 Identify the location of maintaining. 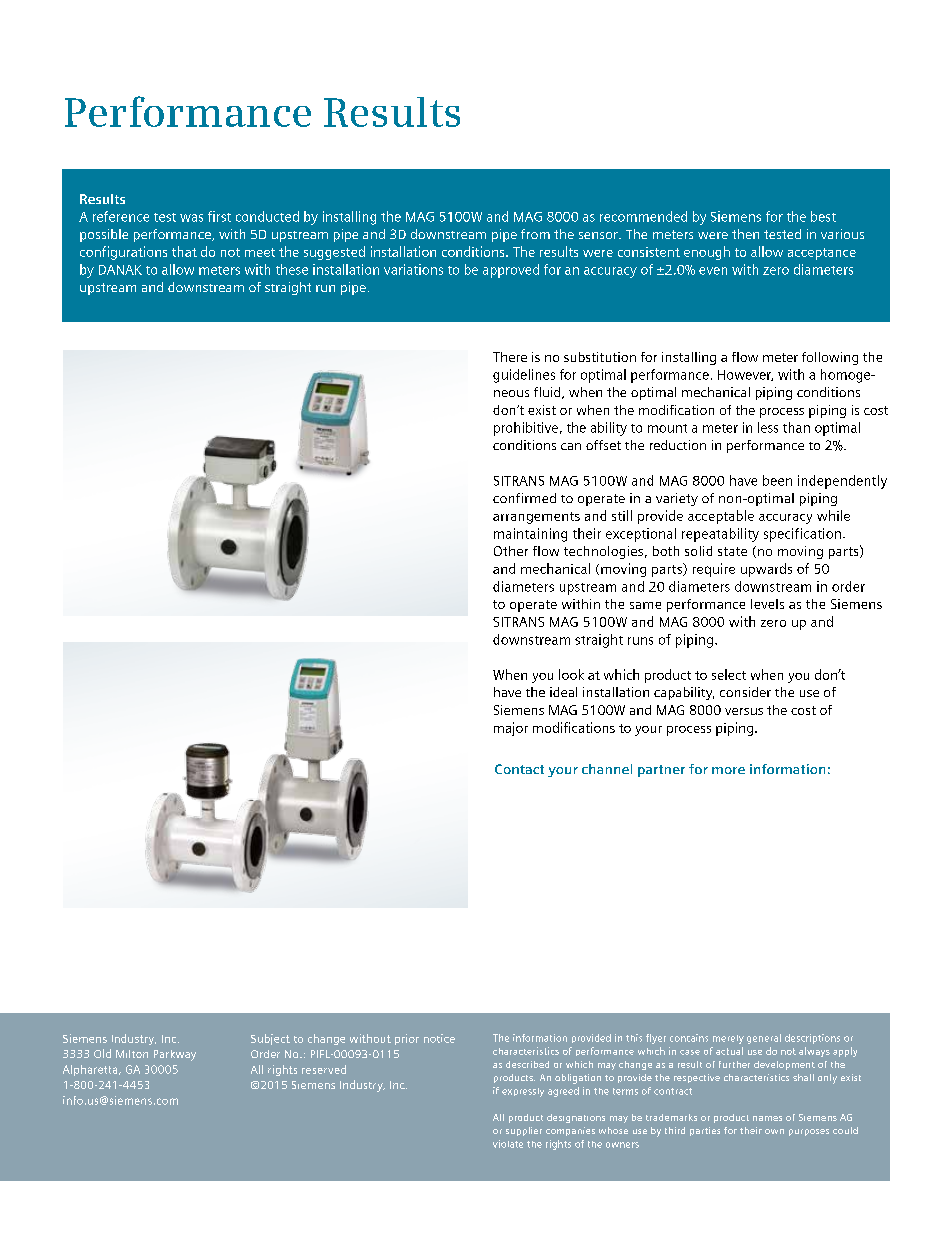
(530, 535).
